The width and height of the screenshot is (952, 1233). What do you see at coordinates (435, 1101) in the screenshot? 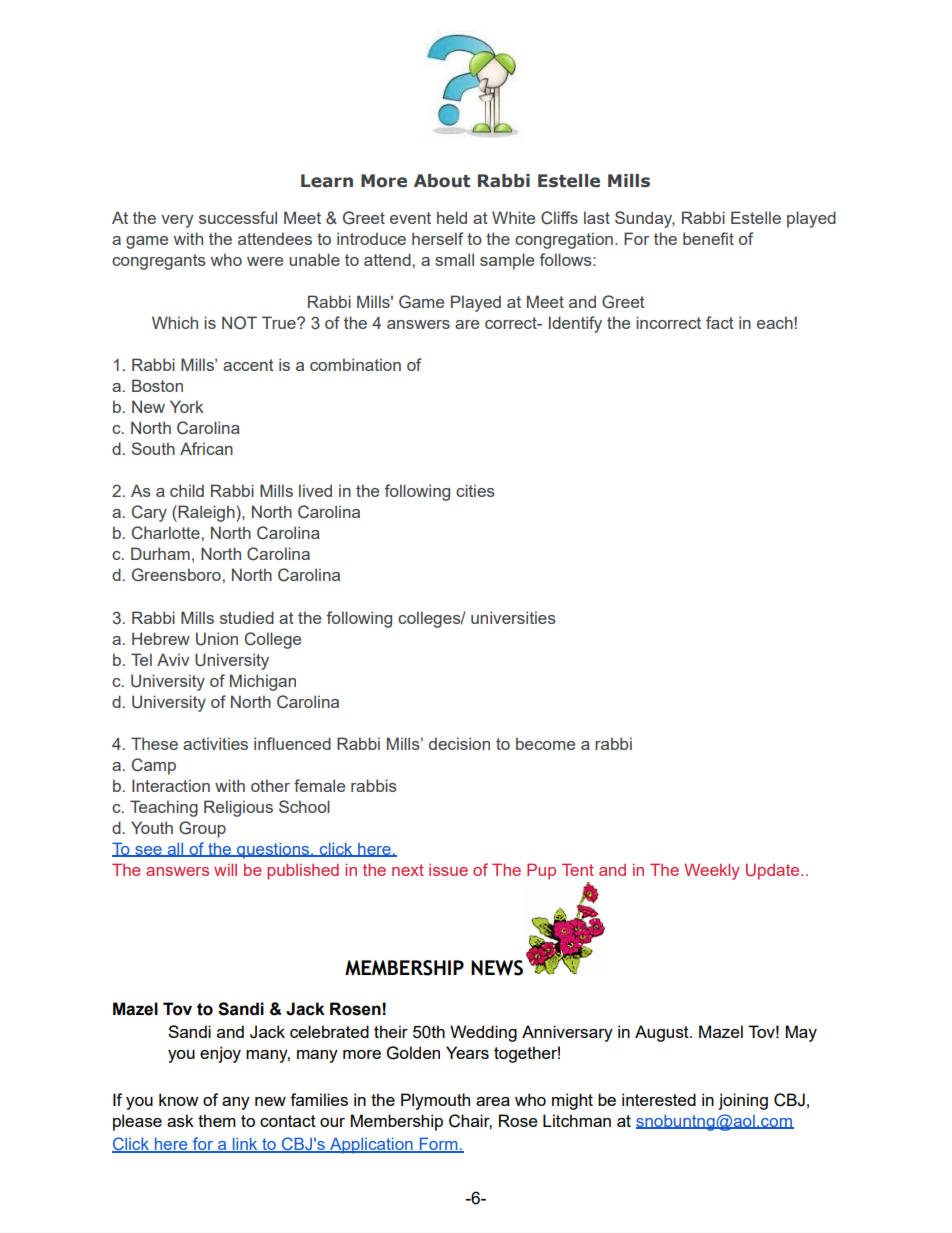
I see `Plymouth` at bounding box center [435, 1101].
